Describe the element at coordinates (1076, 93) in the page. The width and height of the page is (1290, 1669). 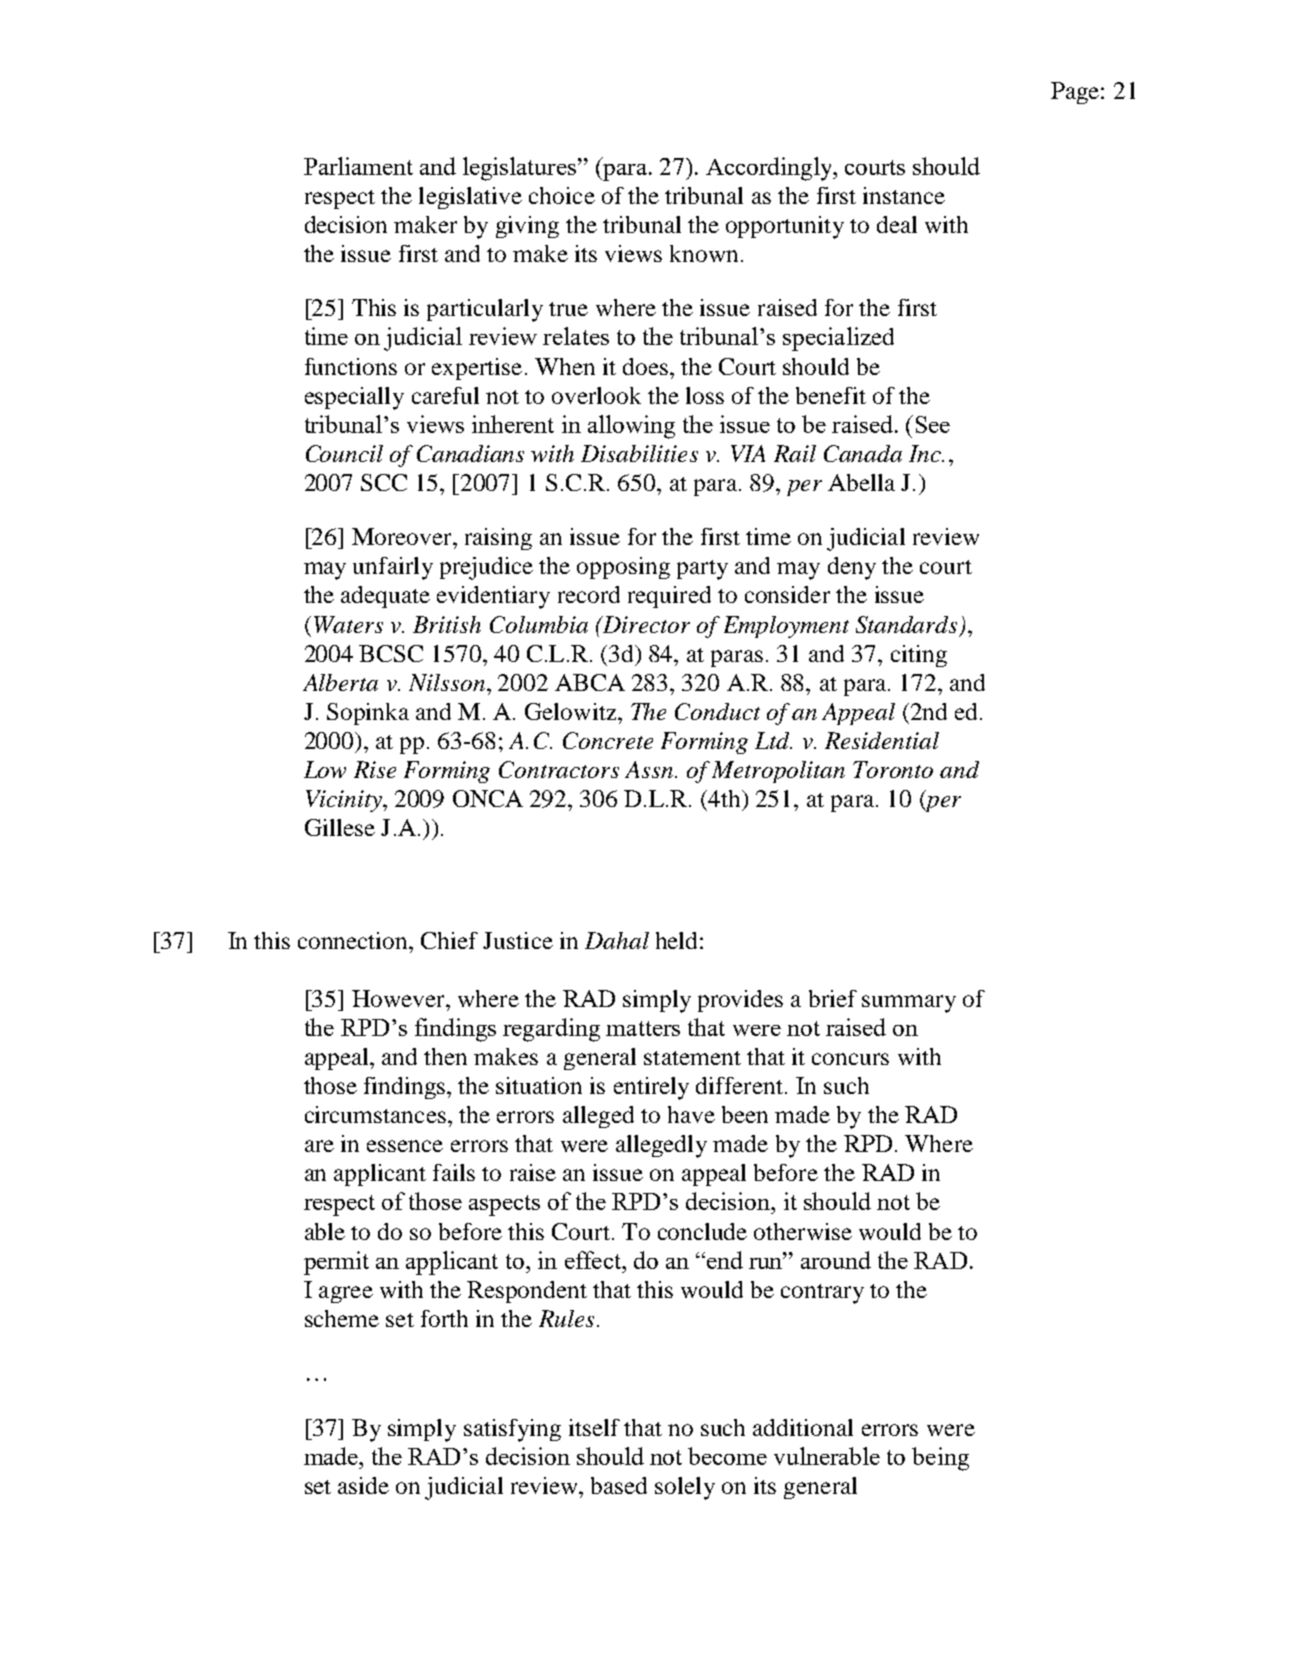
I see `Page` at that location.
